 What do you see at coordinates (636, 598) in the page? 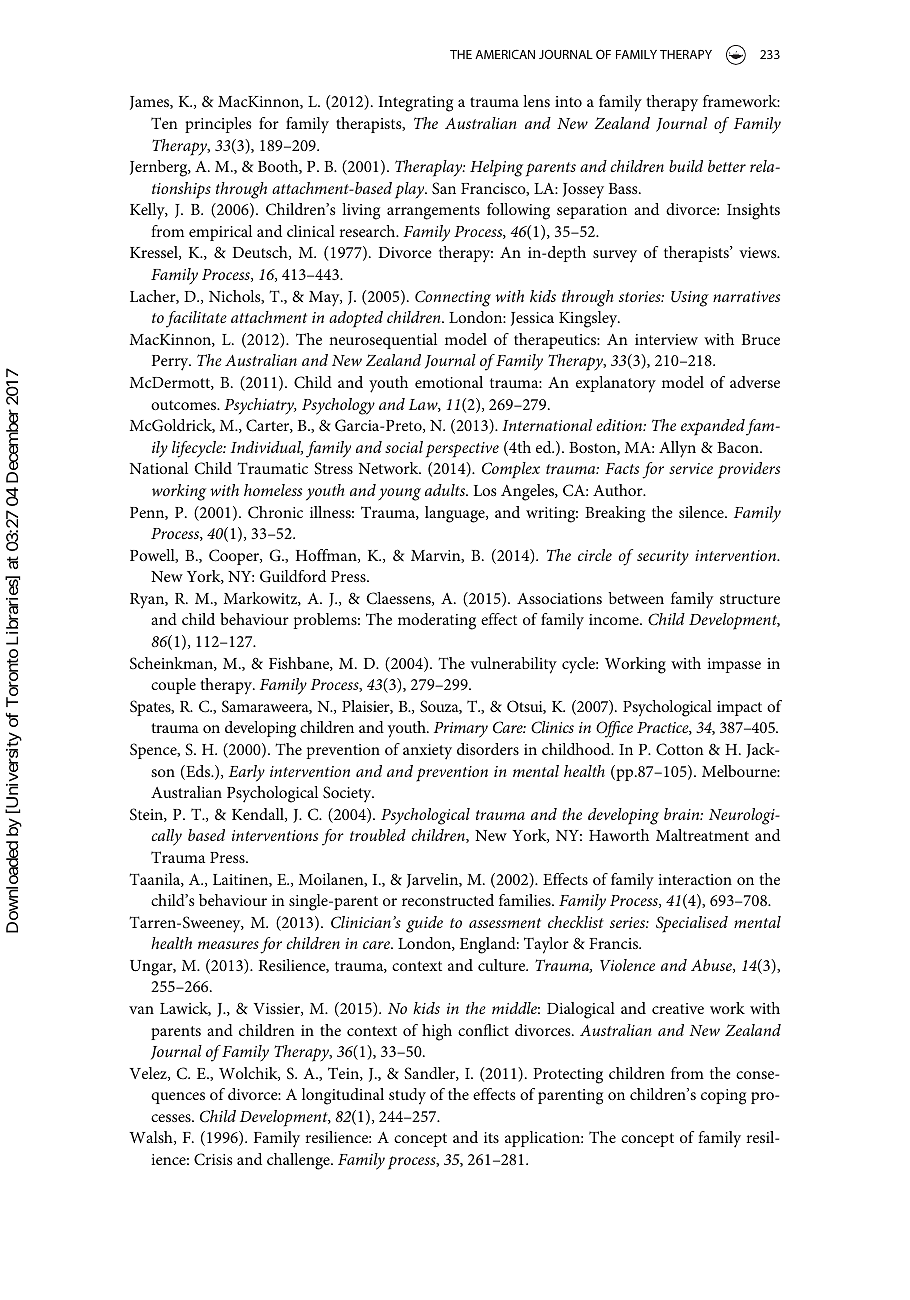
I see `between` at bounding box center [636, 598].
